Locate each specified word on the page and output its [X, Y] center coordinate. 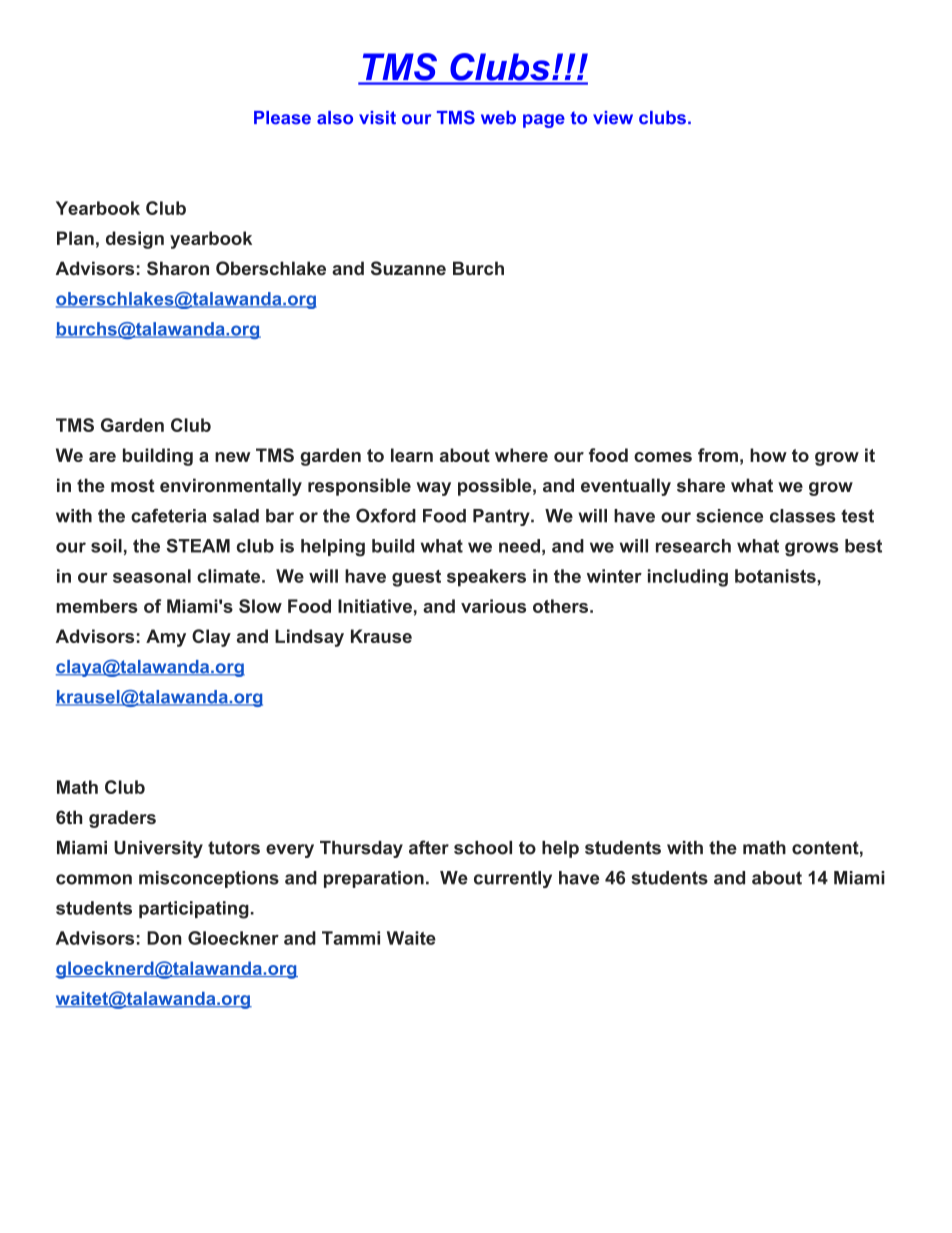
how [768, 455]
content [825, 848]
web [498, 118]
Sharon [178, 268]
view [613, 118]
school [483, 848]
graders [122, 819]
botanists [775, 576]
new [233, 457]
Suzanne [408, 268]
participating [194, 910]
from [718, 455]
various [493, 606]
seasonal [152, 576]
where [521, 455]
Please [282, 118]
